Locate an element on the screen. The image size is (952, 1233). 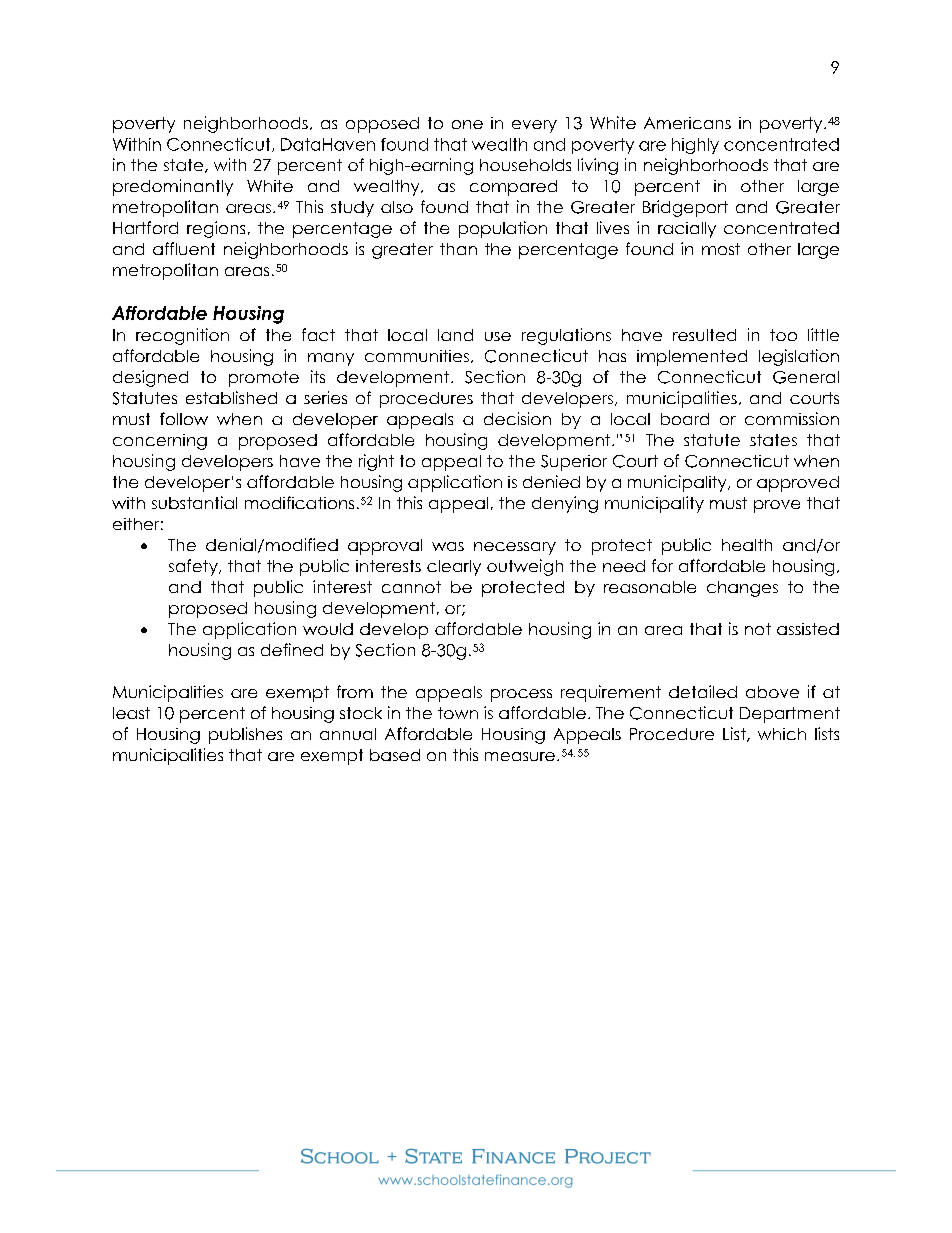
safety is located at coordinates (194, 567).
